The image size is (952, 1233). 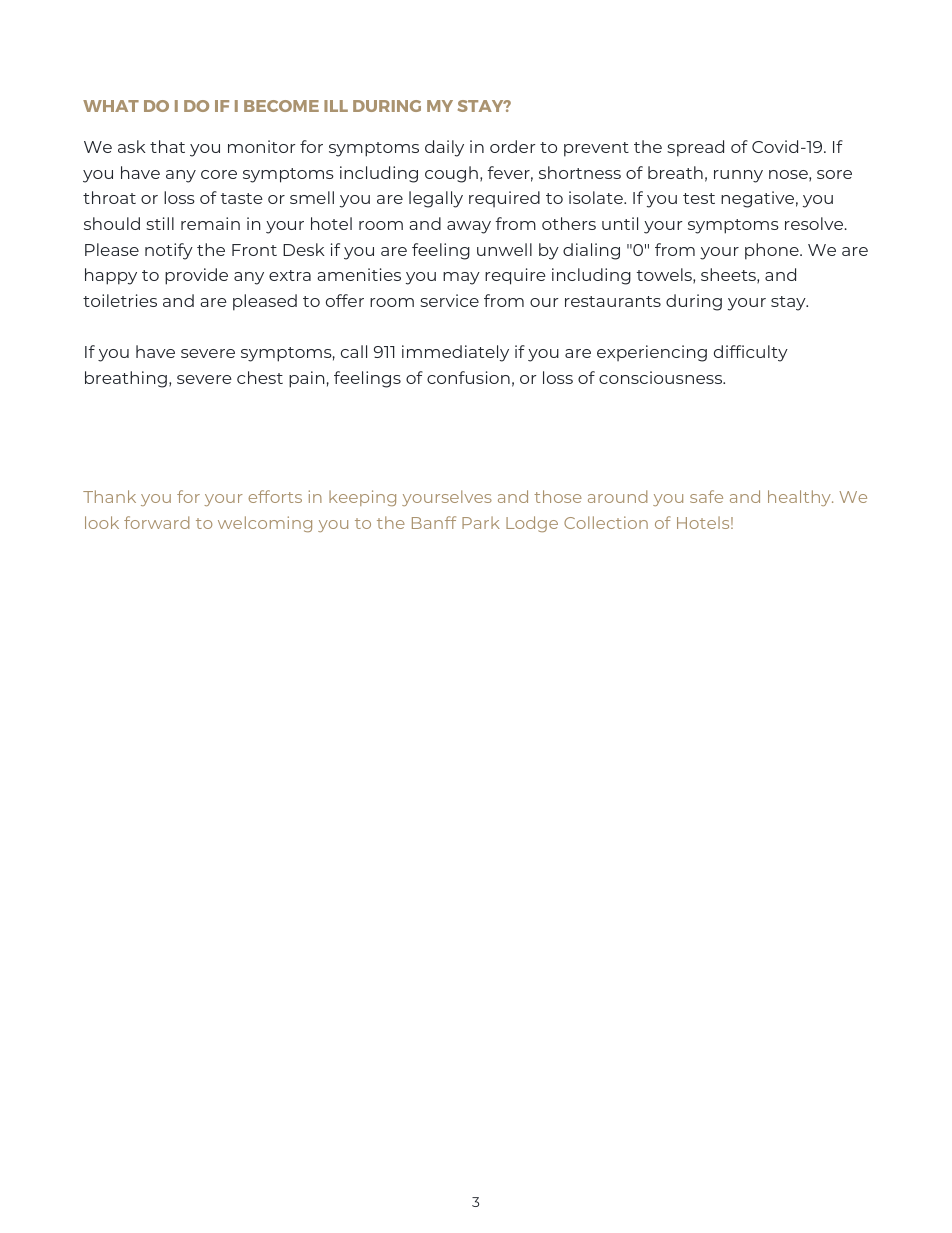 I want to click on confusion, so click(x=468, y=377).
